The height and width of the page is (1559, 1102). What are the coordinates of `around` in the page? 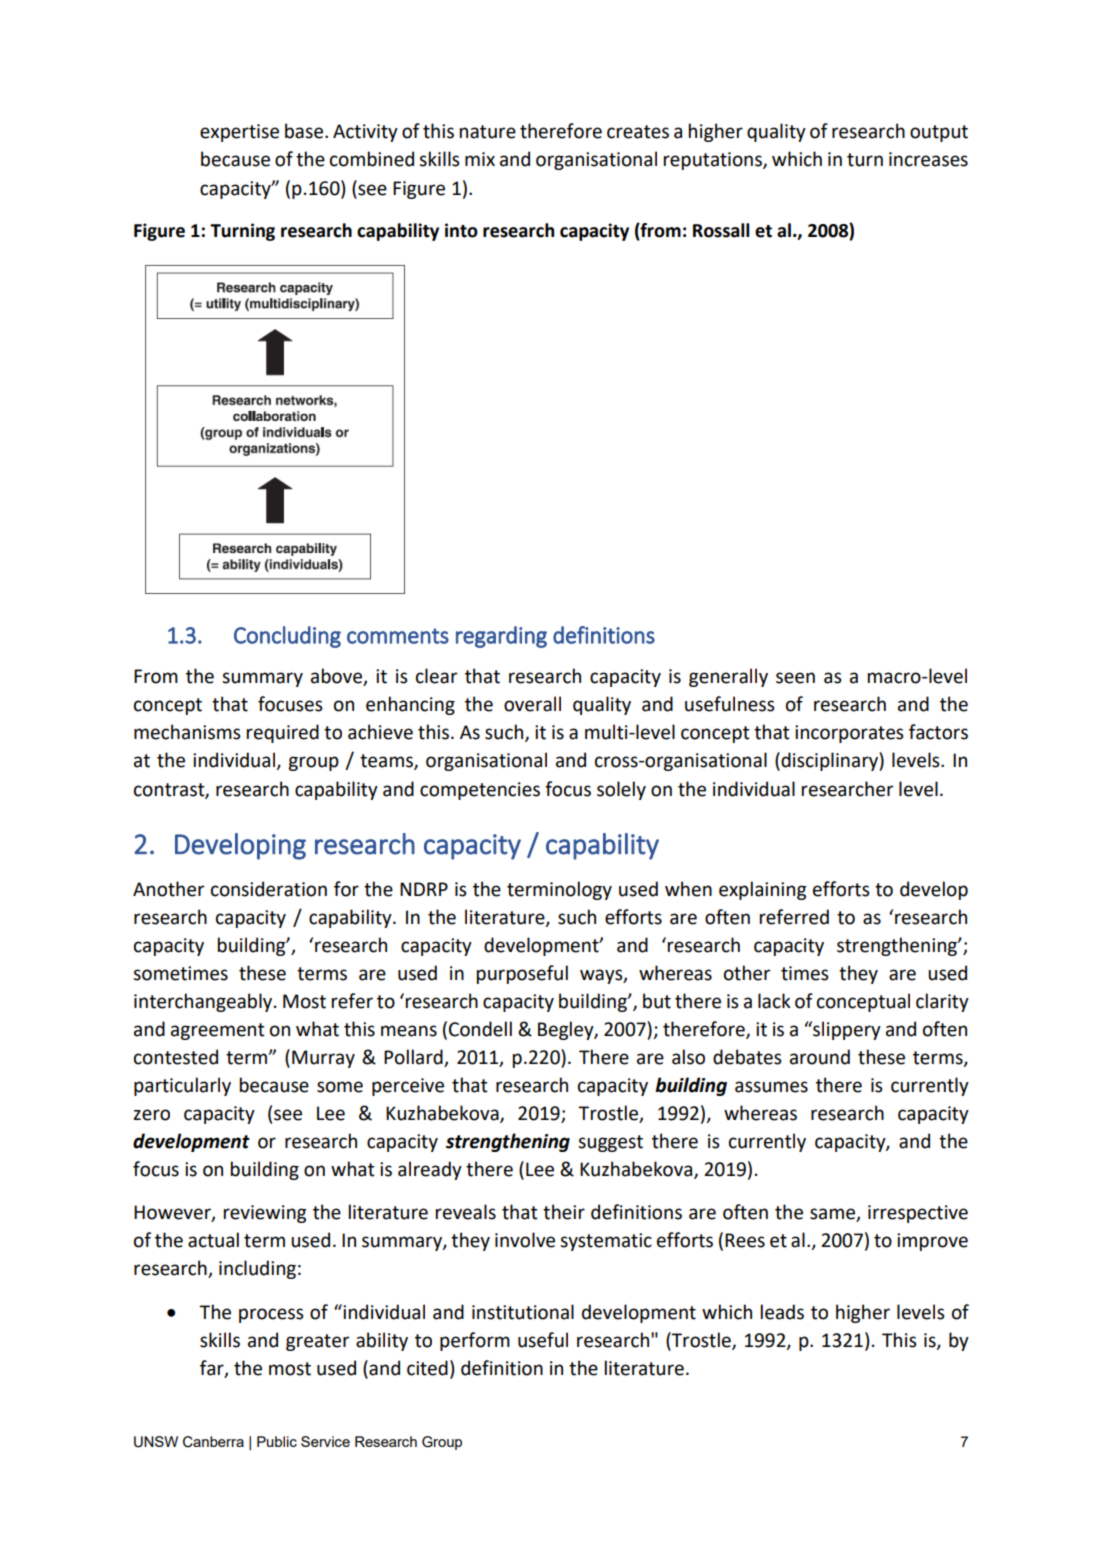 It's located at (820, 1057).
